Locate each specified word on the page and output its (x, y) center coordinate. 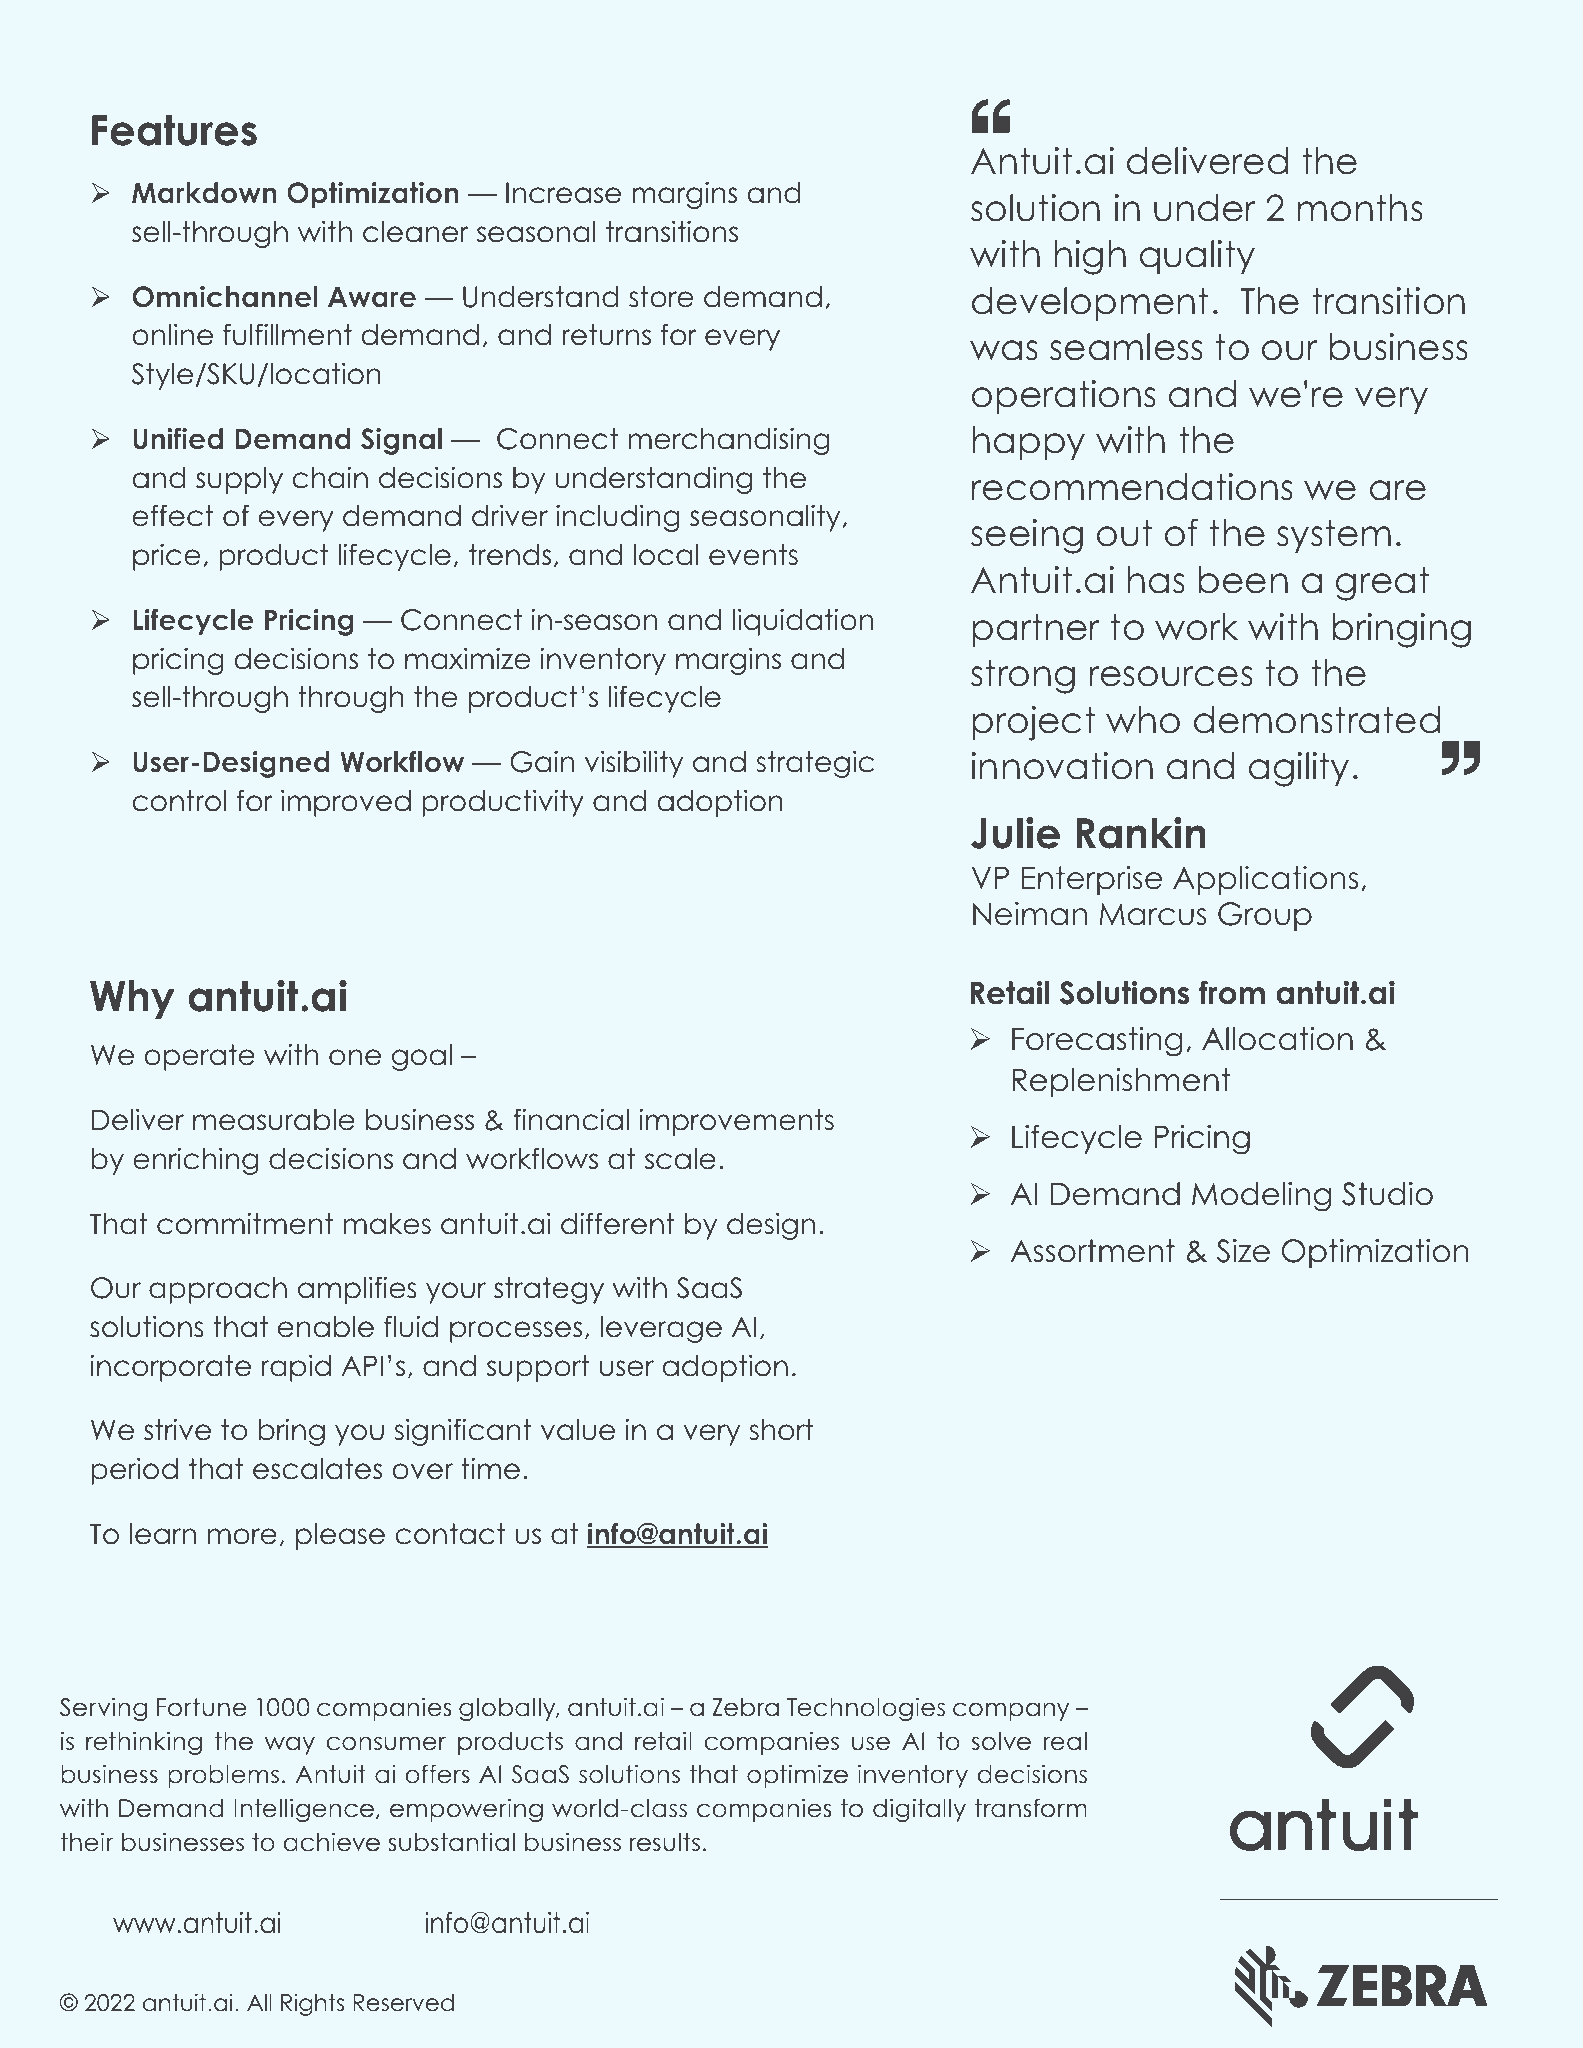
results (664, 1842)
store (661, 297)
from (1232, 992)
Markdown (204, 193)
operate (199, 1057)
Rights (312, 2004)
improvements (736, 1122)
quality (1197, 257)
